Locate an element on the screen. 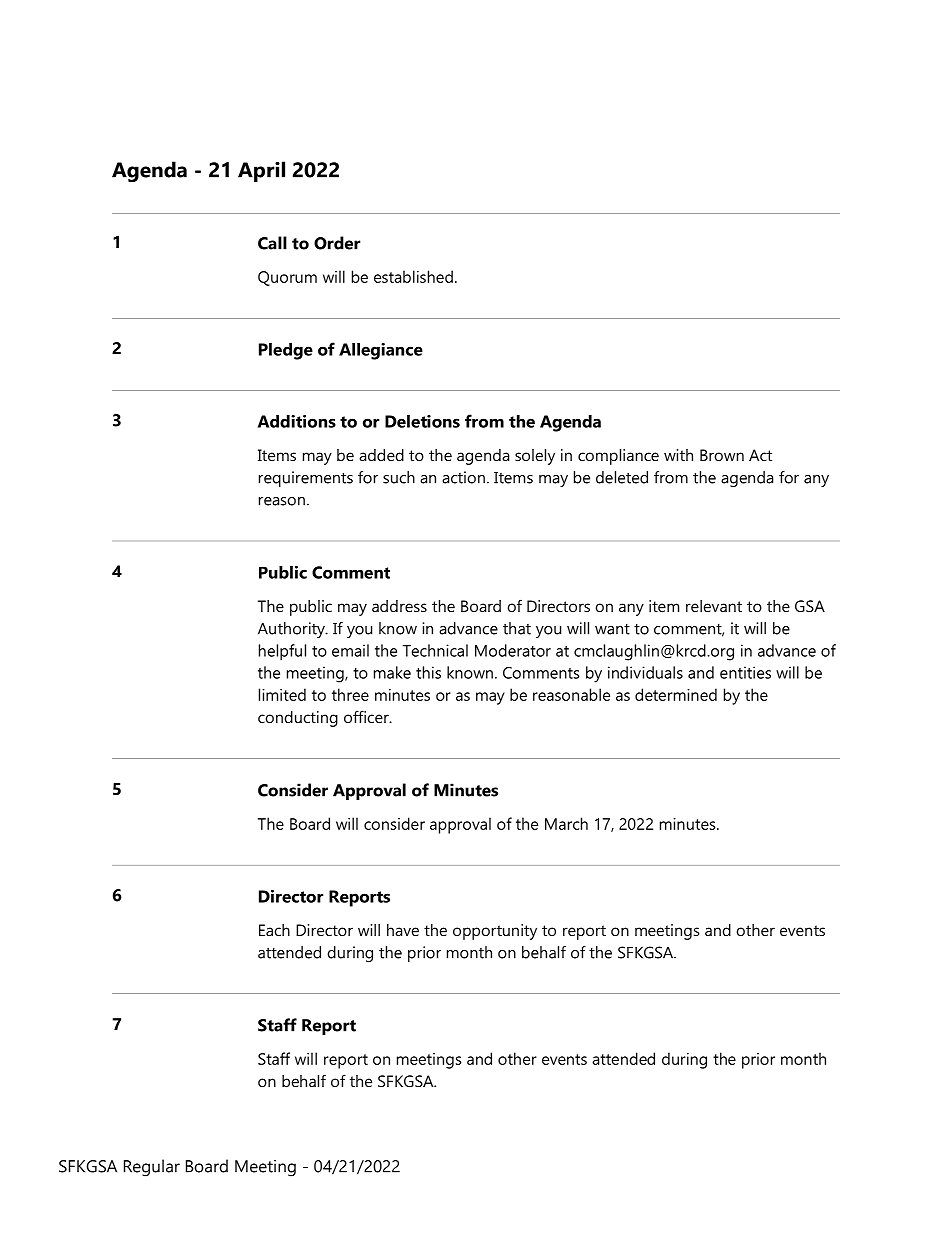  April is located at coordinates (261, 171).
